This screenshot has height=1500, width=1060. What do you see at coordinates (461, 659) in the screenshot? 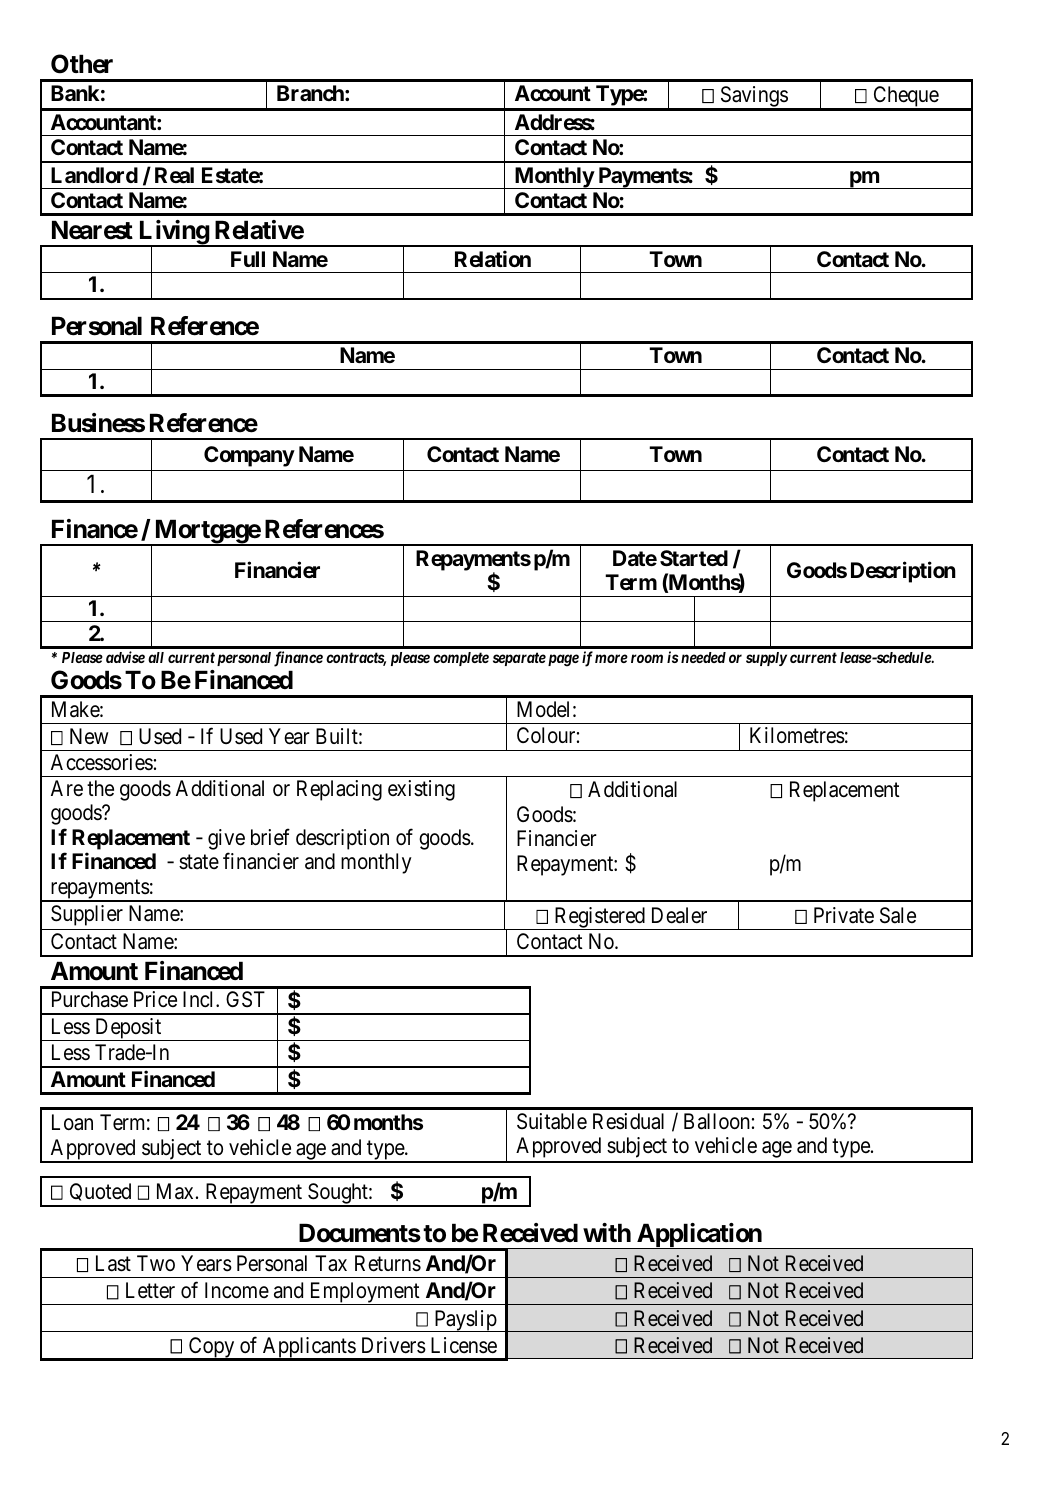
I see `complete` at bounding box center [461, 659].
